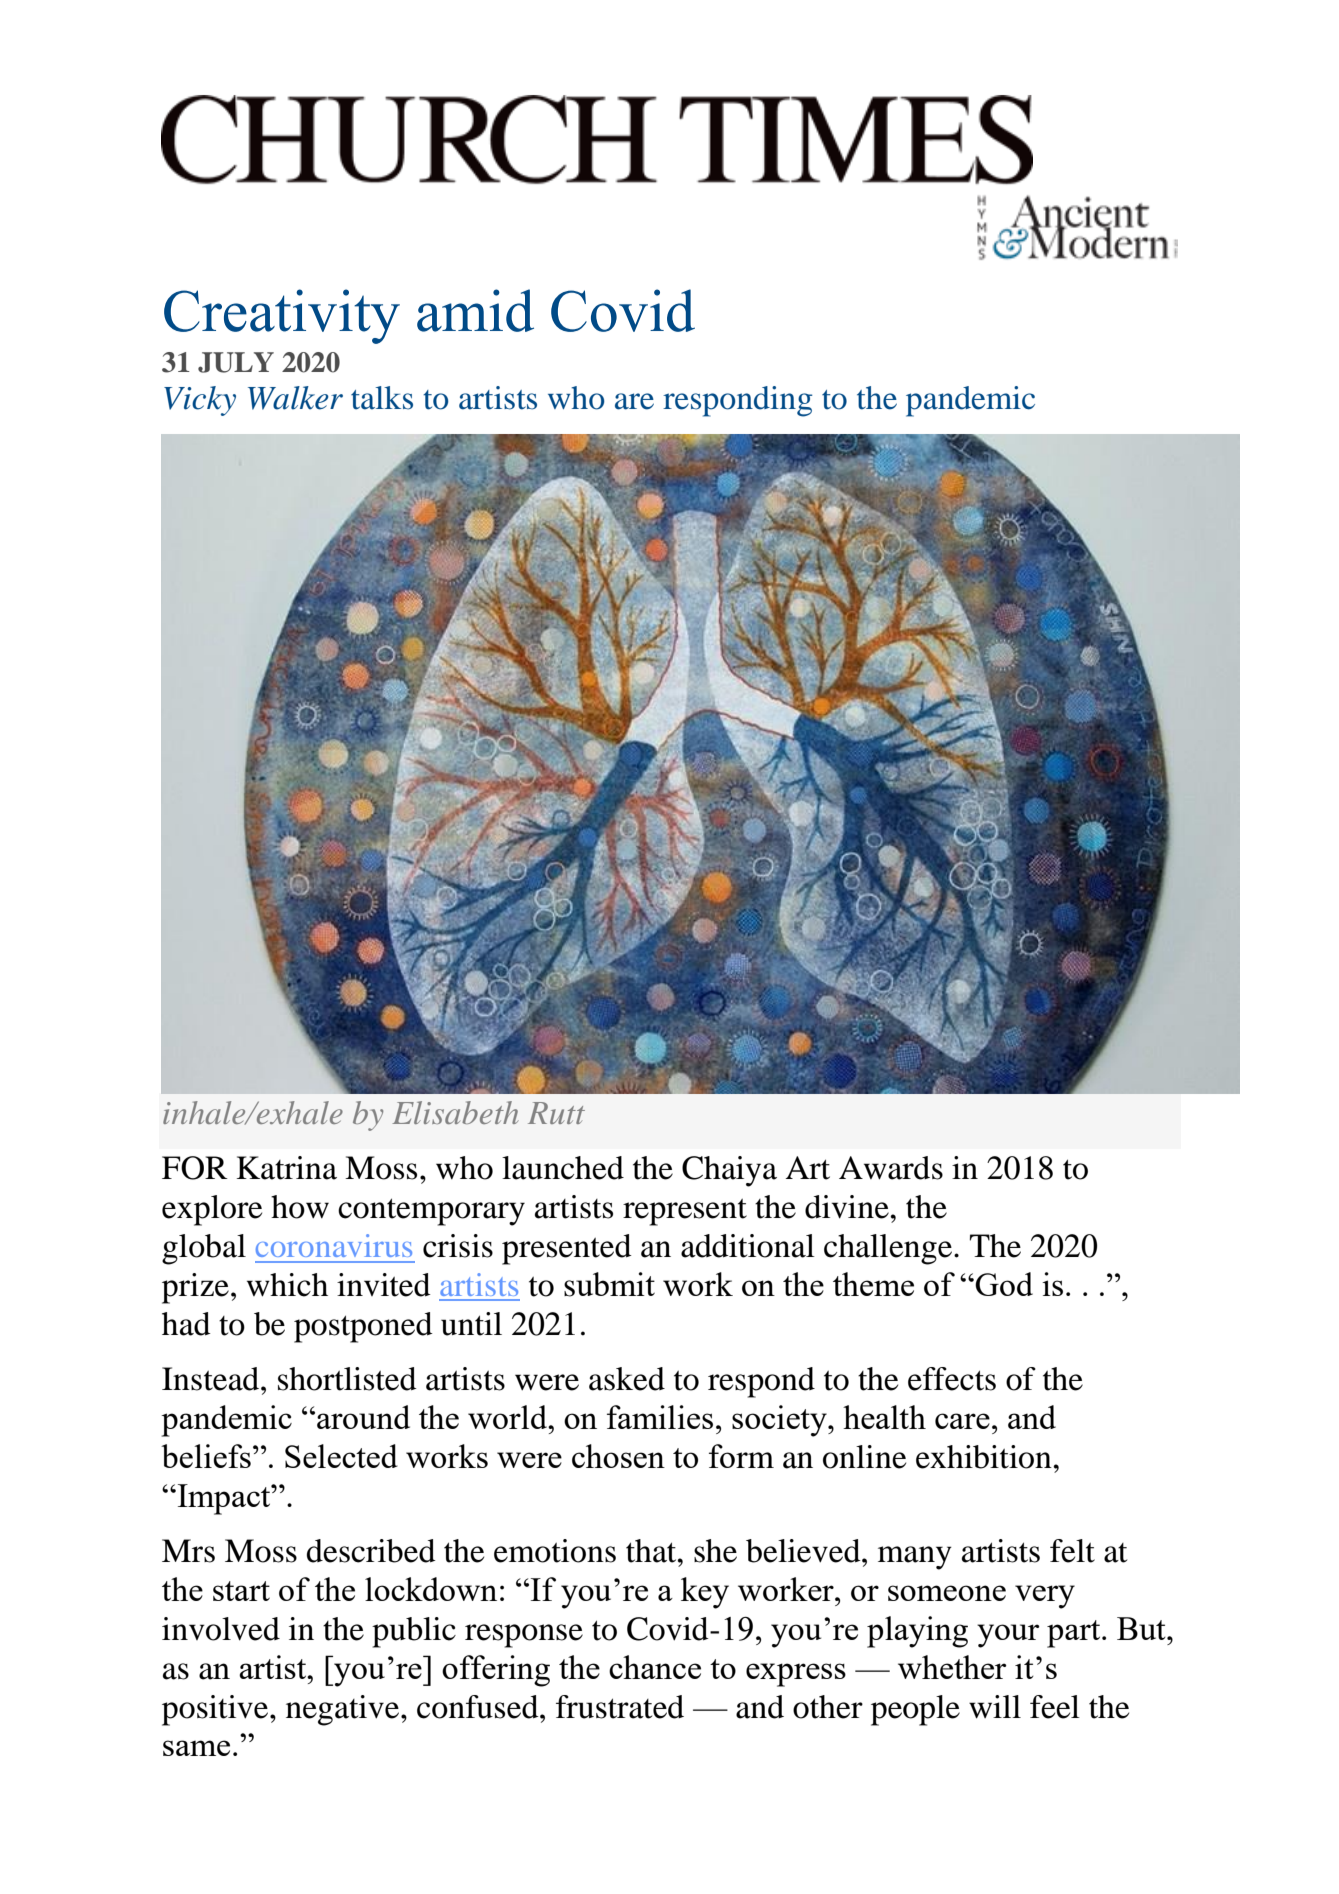  Describe the element at coordinates (344, 1710) in the page. I see `negative` at that location.
